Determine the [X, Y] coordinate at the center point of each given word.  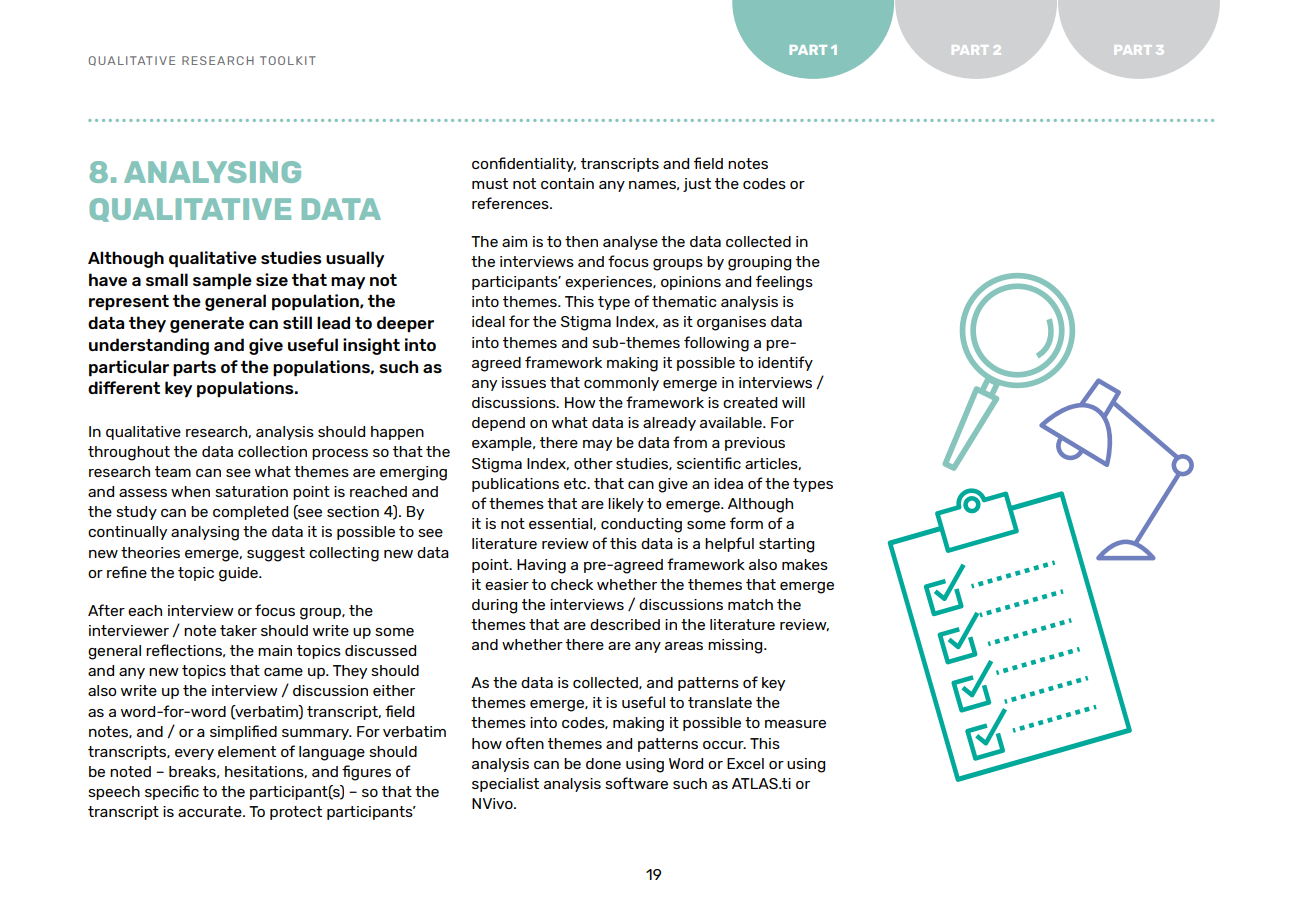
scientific [709, 463]
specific [172, 792]
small [167, 279]
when [190, 491]
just [697, 185]
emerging [413, 473]
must [490, 183]
